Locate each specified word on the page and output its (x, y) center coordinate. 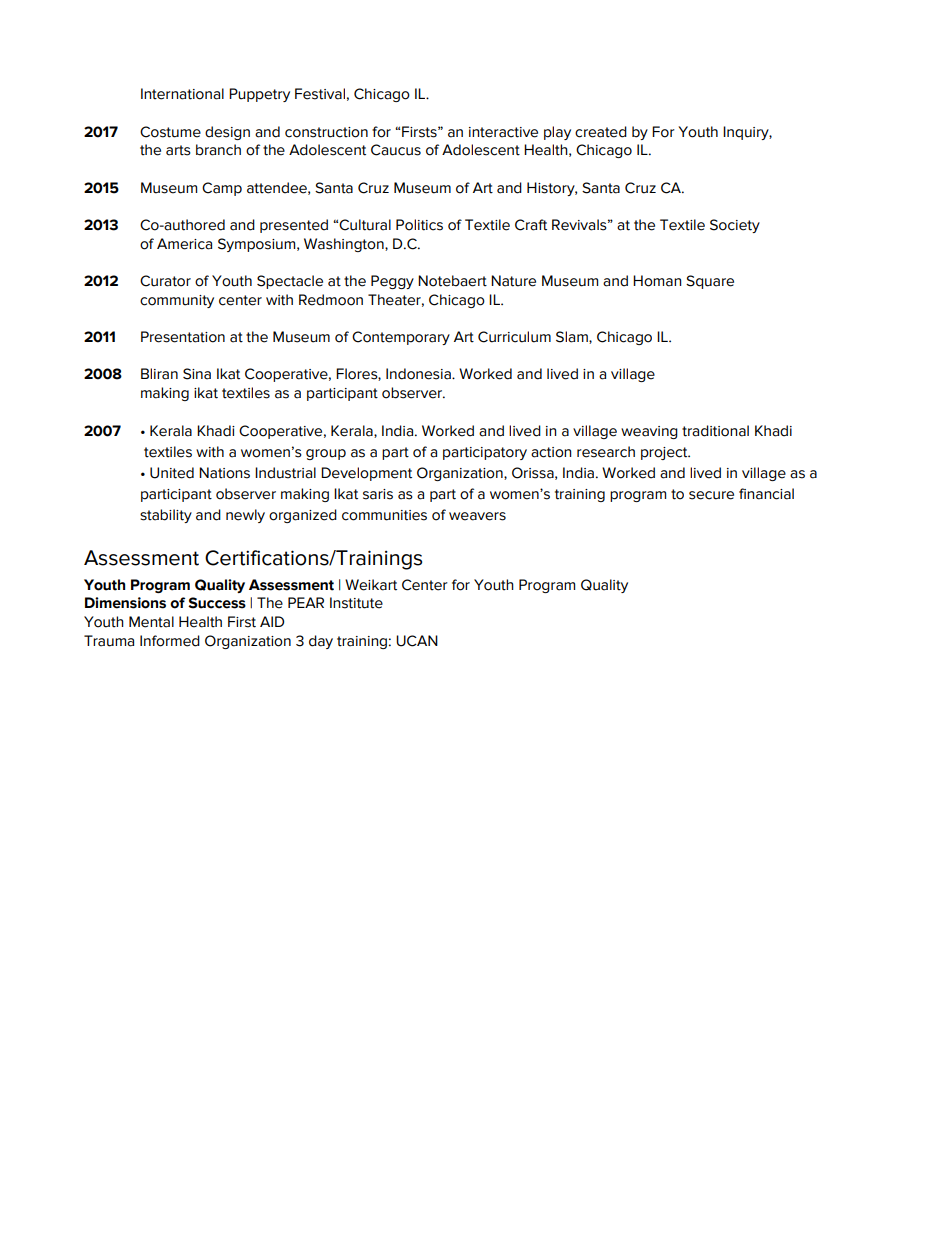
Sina (197, 374)
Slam (573, 337)
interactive (503, 132)
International (182, 94)
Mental (151, 622)
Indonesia (419, 374)
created (601, 132)
